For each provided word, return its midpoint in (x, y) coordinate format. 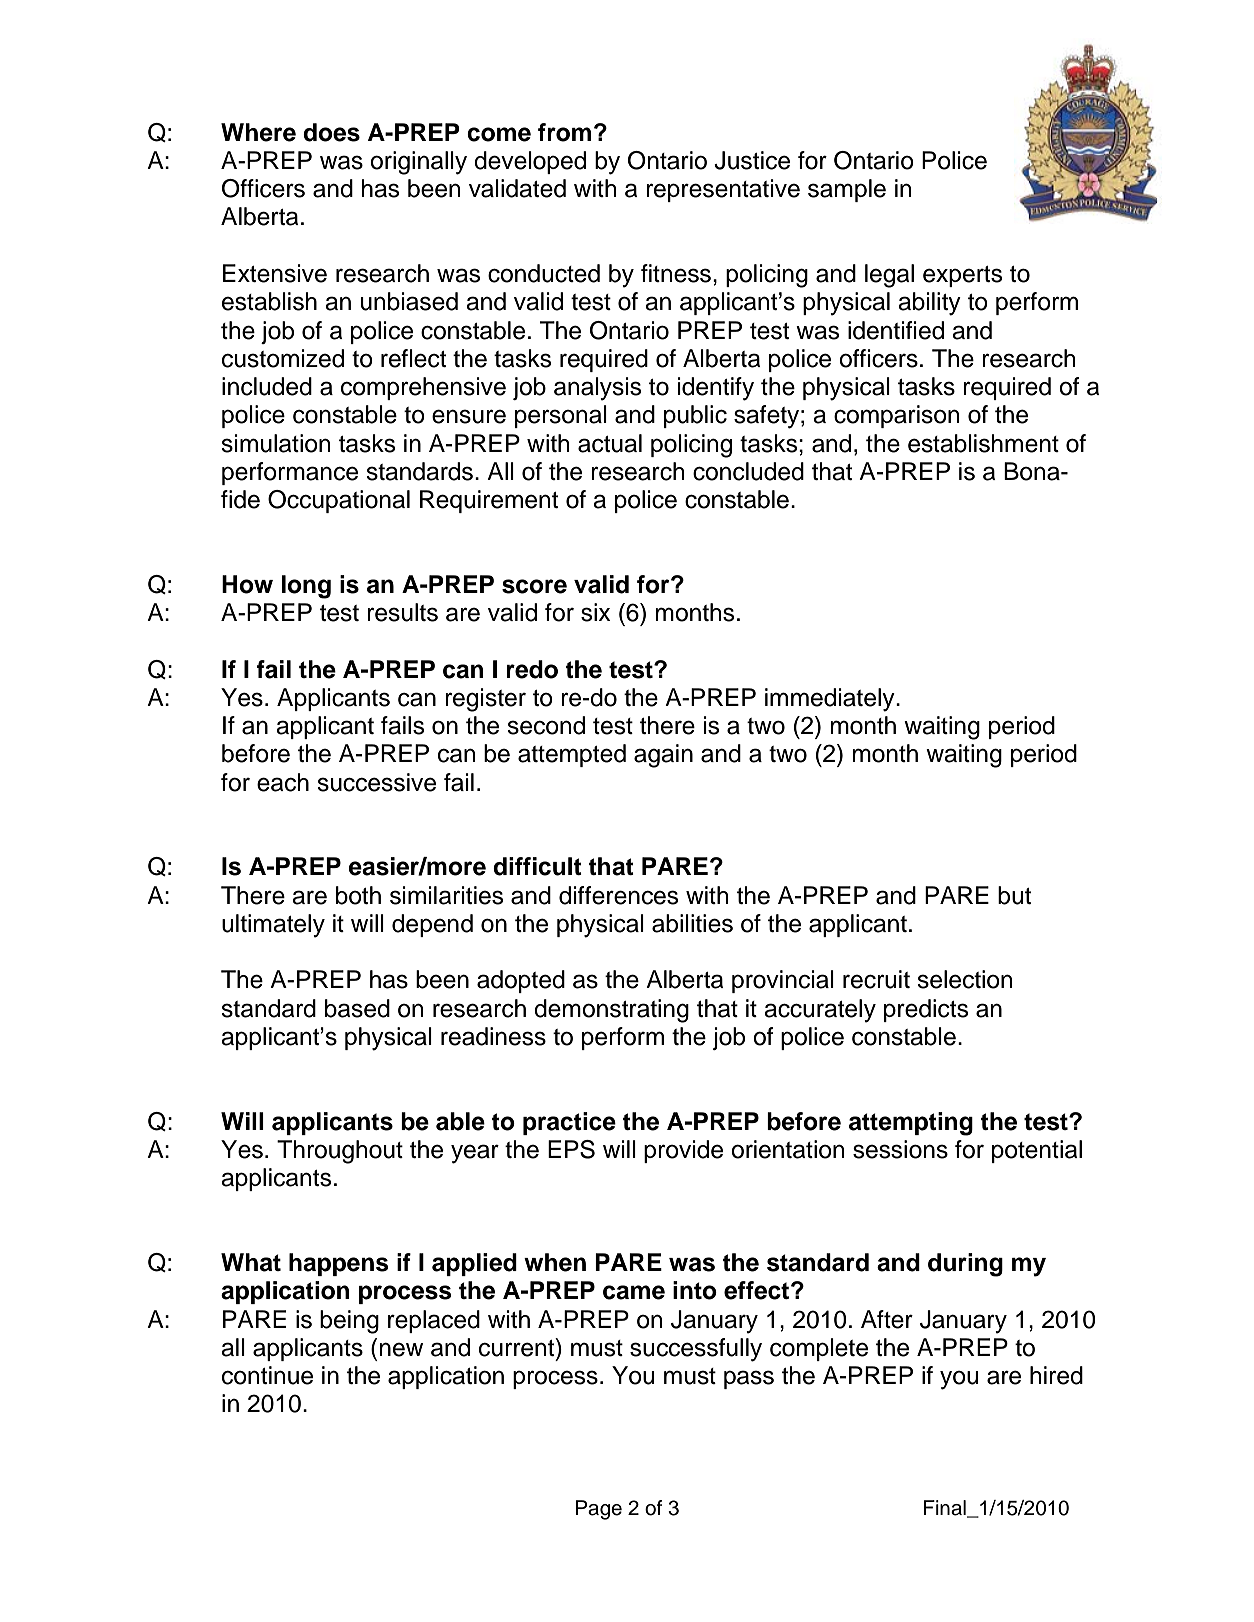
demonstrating (611, 1011)
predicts (926, 1010)
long (306, 587)
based (357, 1008)
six (596, 612)
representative (723, 190)
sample (847, 190)
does (331, 132)
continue (267, 1375)
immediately (831, 700)
